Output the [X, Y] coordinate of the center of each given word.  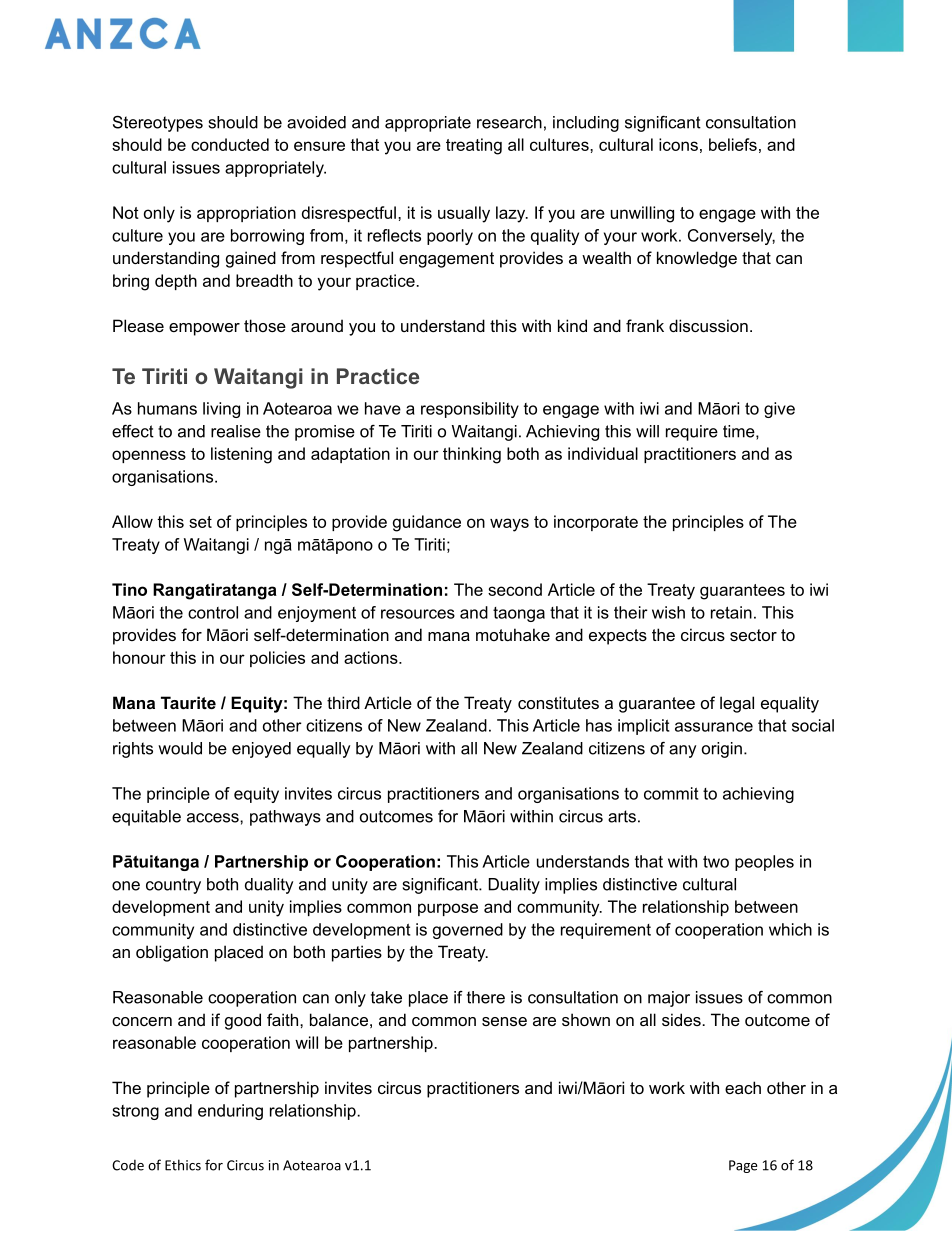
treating [474, 146]
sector [753, 635]
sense [504, 1021]
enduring [230, 1112]
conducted [230, 144]
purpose [448, 909]
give [779, 410]
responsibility [470, 410]
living [221, 410]
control [213, 612]
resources [418, 614]
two [716, 861]
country [173, 886]
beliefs [733, 144]
